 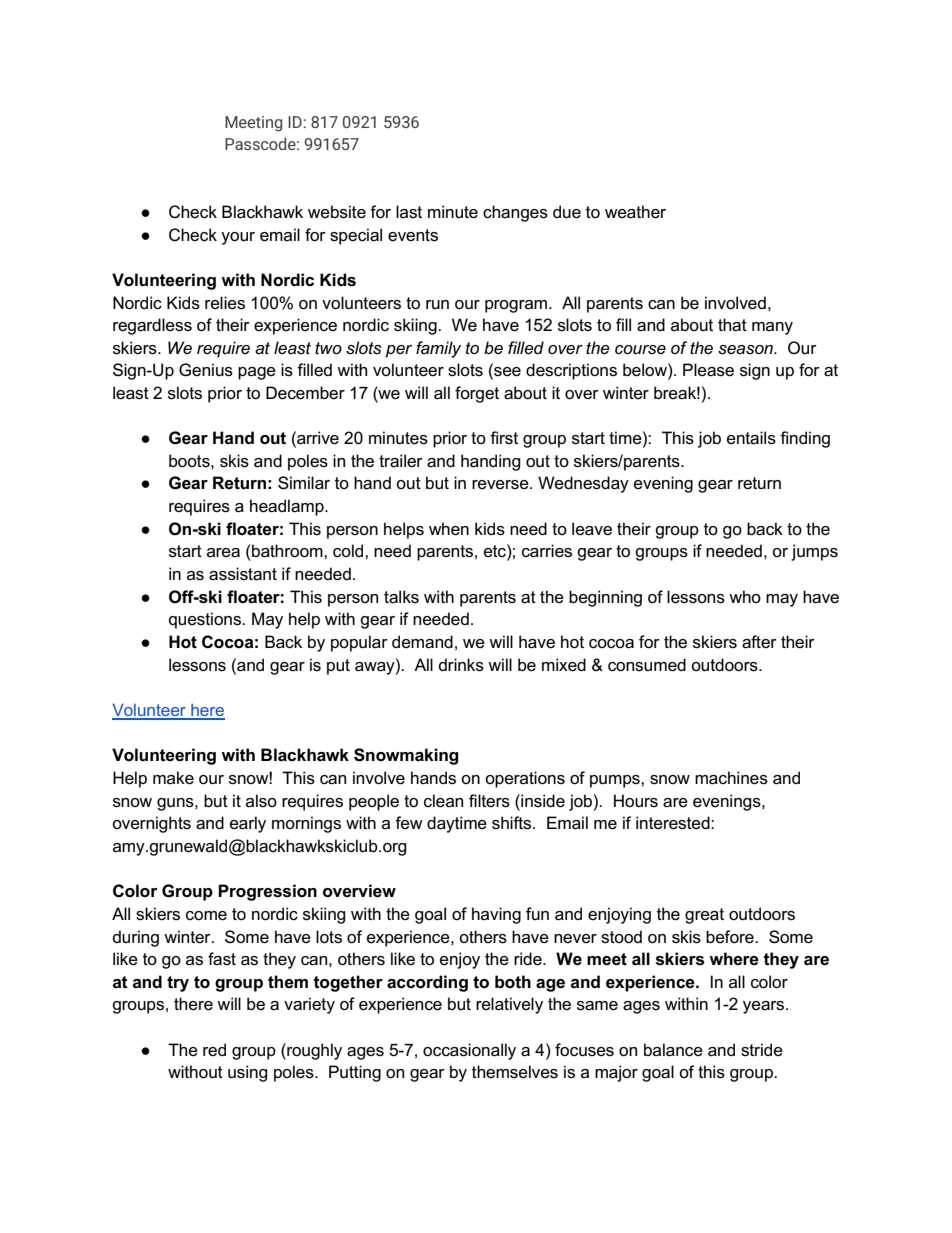 What do you see at coordinates (173, 778) in the screenshot?
I see `make` at bounding box center [173, 778].
